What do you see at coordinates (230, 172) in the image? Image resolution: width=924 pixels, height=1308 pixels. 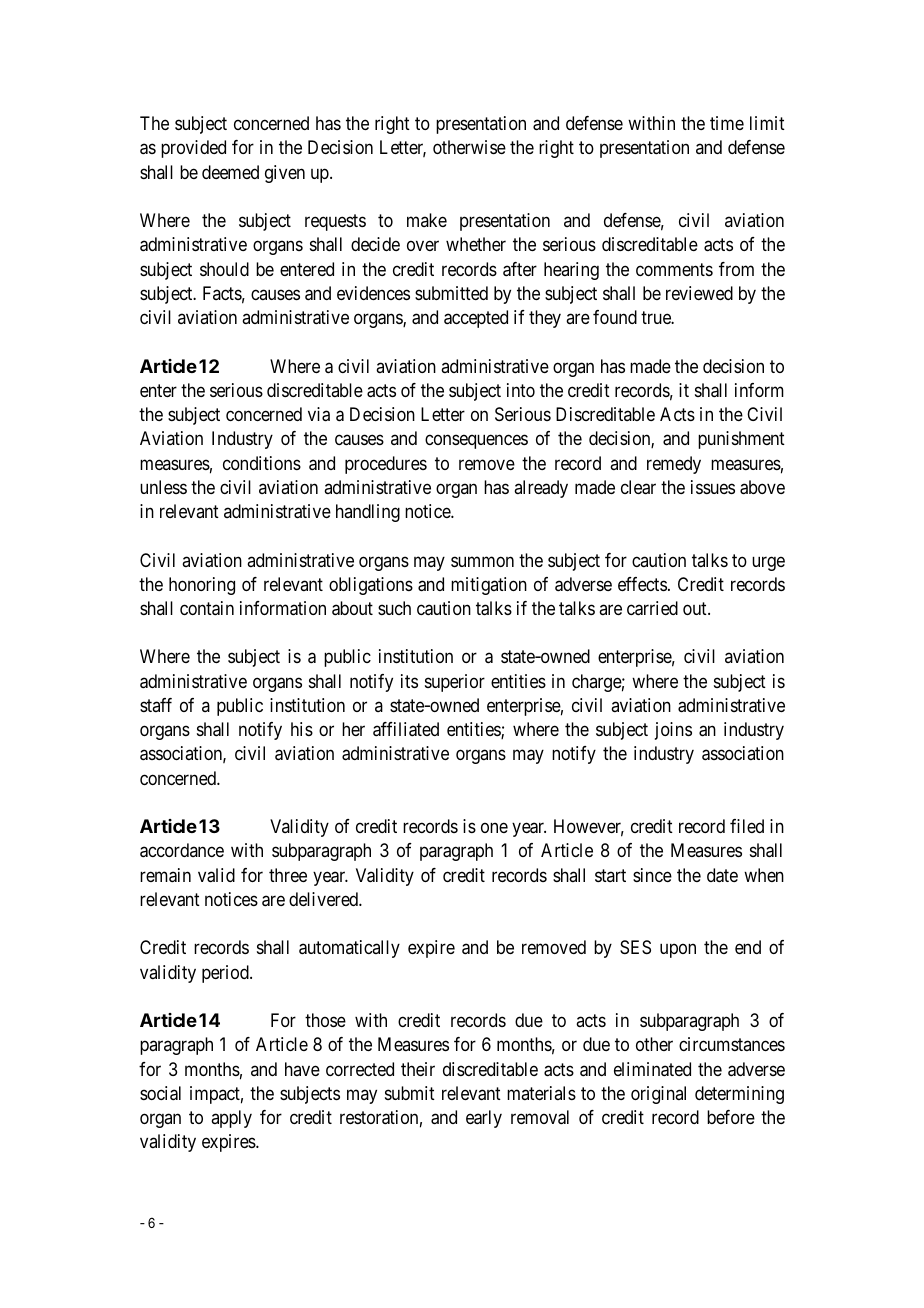 I see `deemed` at bounding box center [230, 172].
